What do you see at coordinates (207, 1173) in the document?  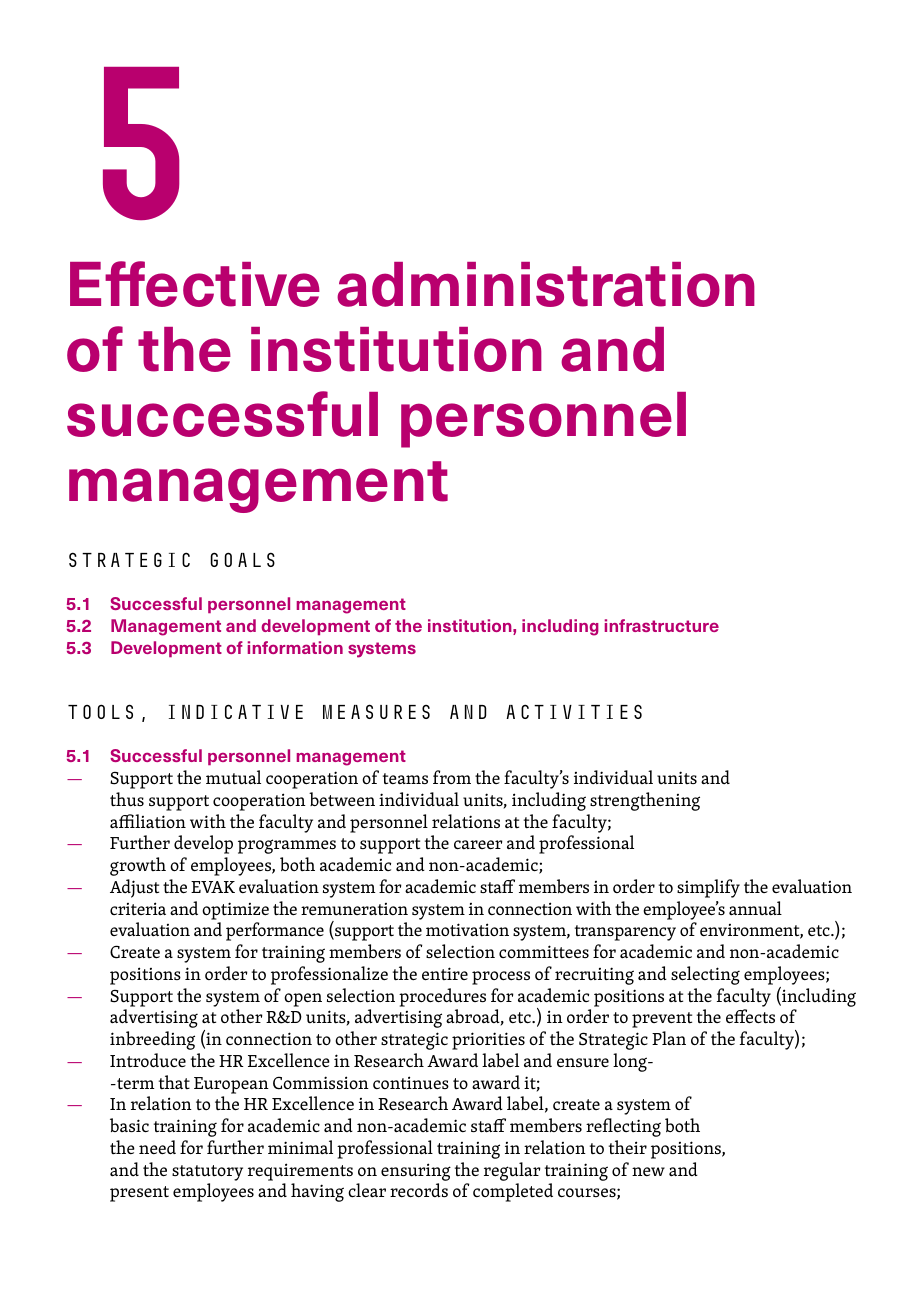 I see `statutory` at bounding box center [207, 1173].
